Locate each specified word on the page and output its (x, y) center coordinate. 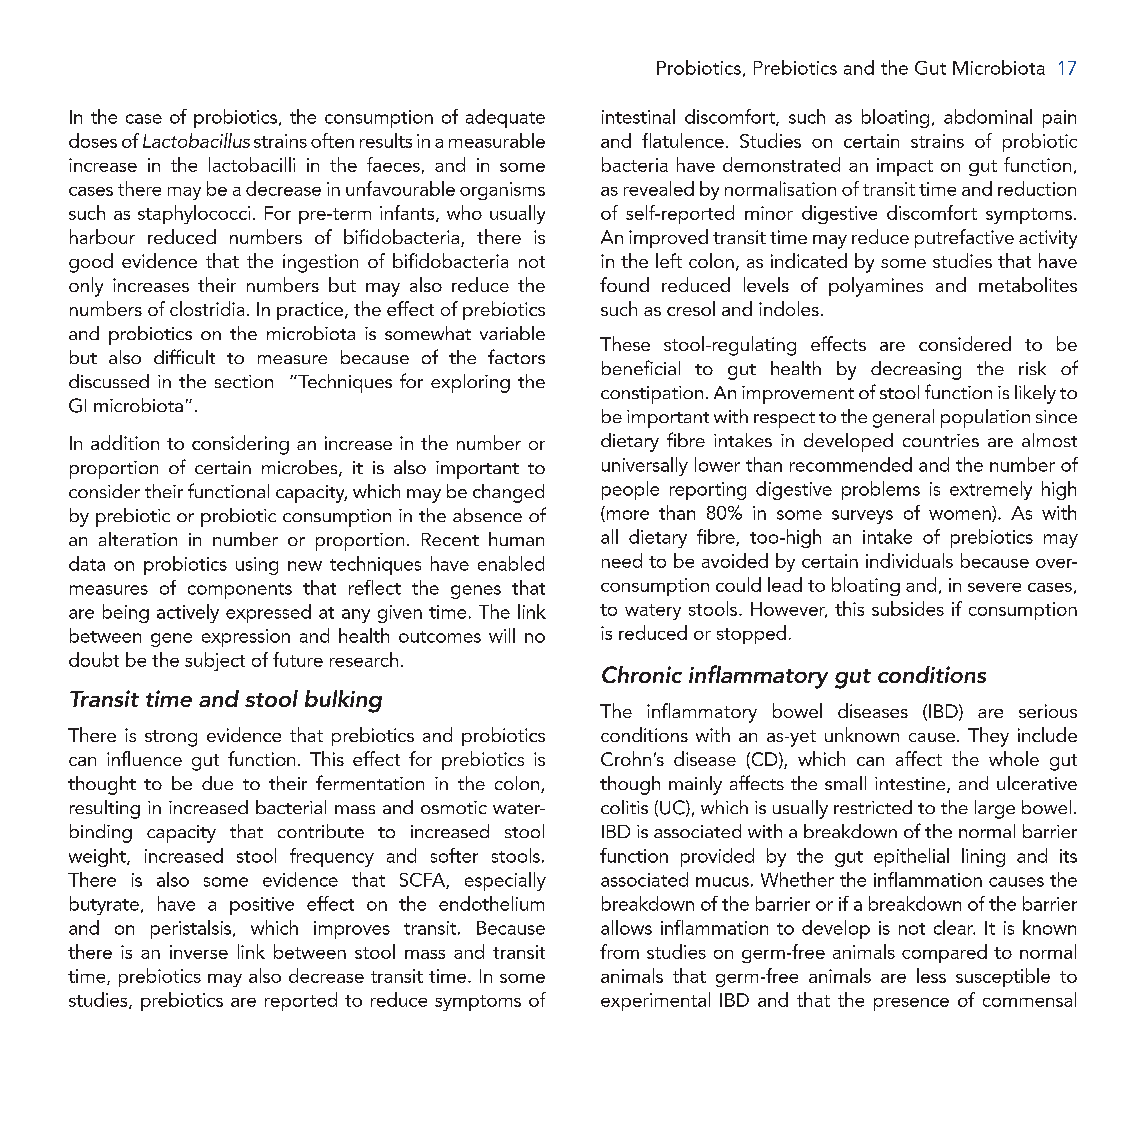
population (985, 418)
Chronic (642, 674)
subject (215, 661)
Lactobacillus (196, 140)
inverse (199, 952)
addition (125, 442)
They (988, 737)
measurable (497, 140)
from (619, 951)
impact (905, 167)
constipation (652, 395)
